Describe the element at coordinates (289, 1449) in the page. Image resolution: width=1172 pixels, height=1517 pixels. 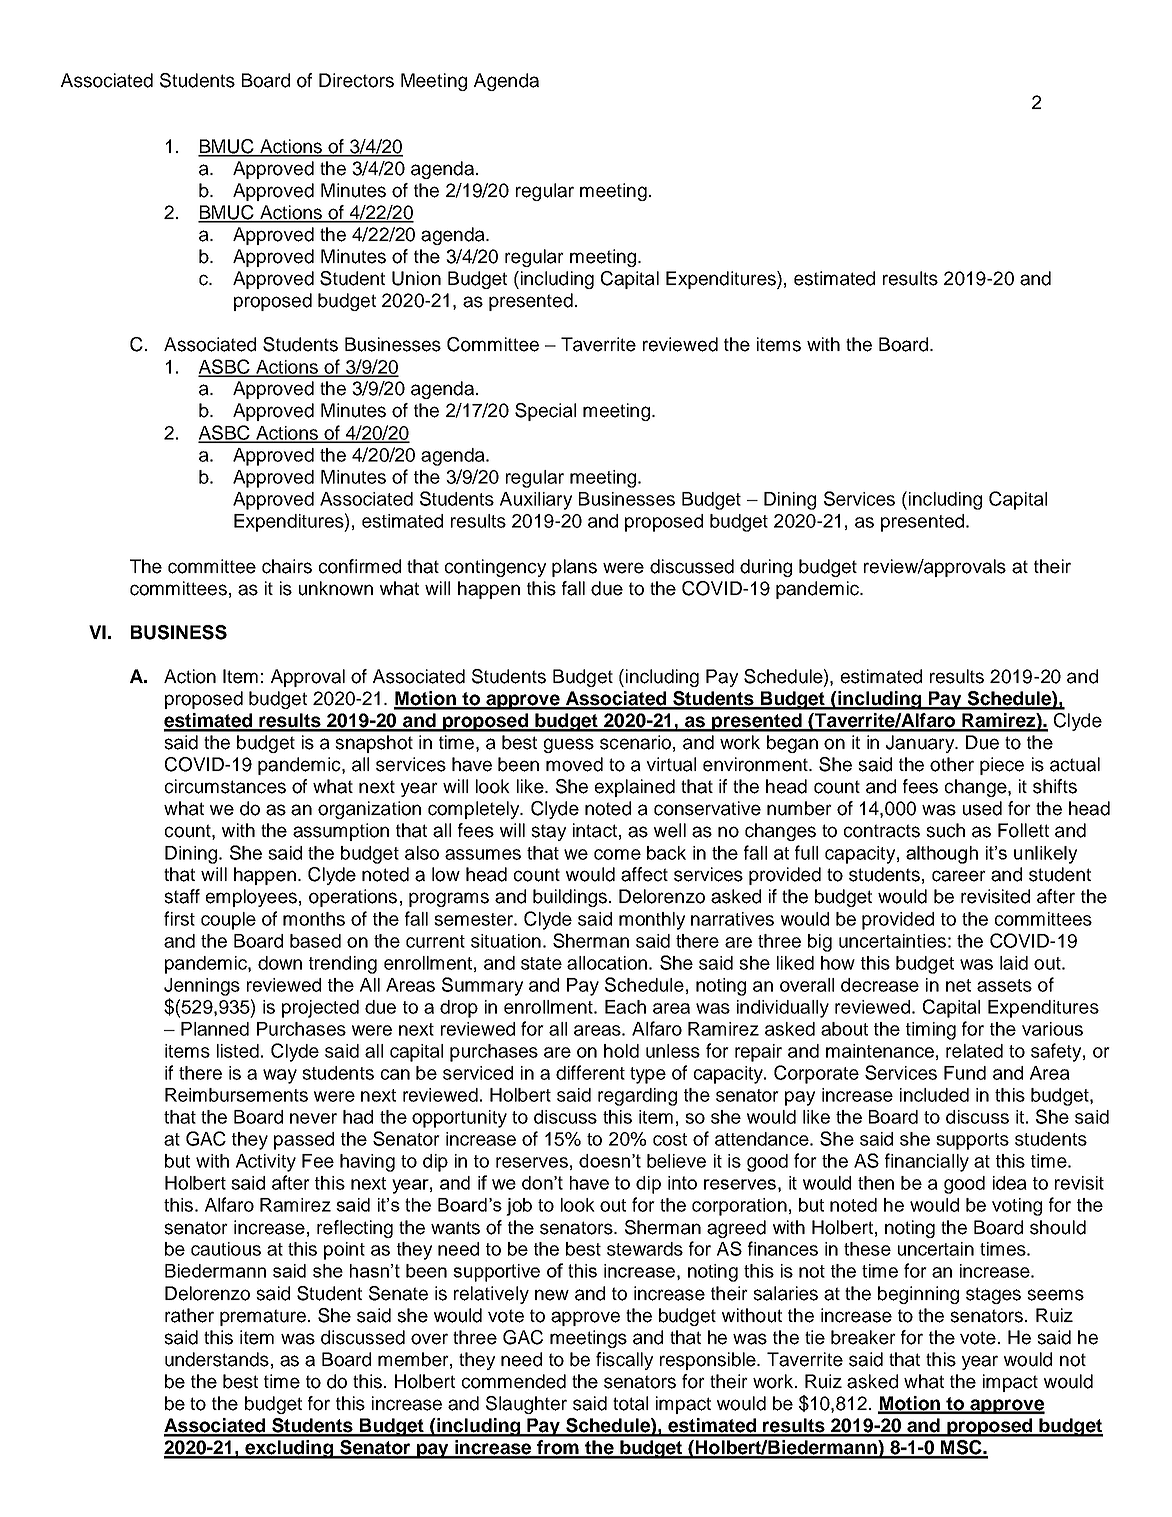
I see `excluding` at that location.
